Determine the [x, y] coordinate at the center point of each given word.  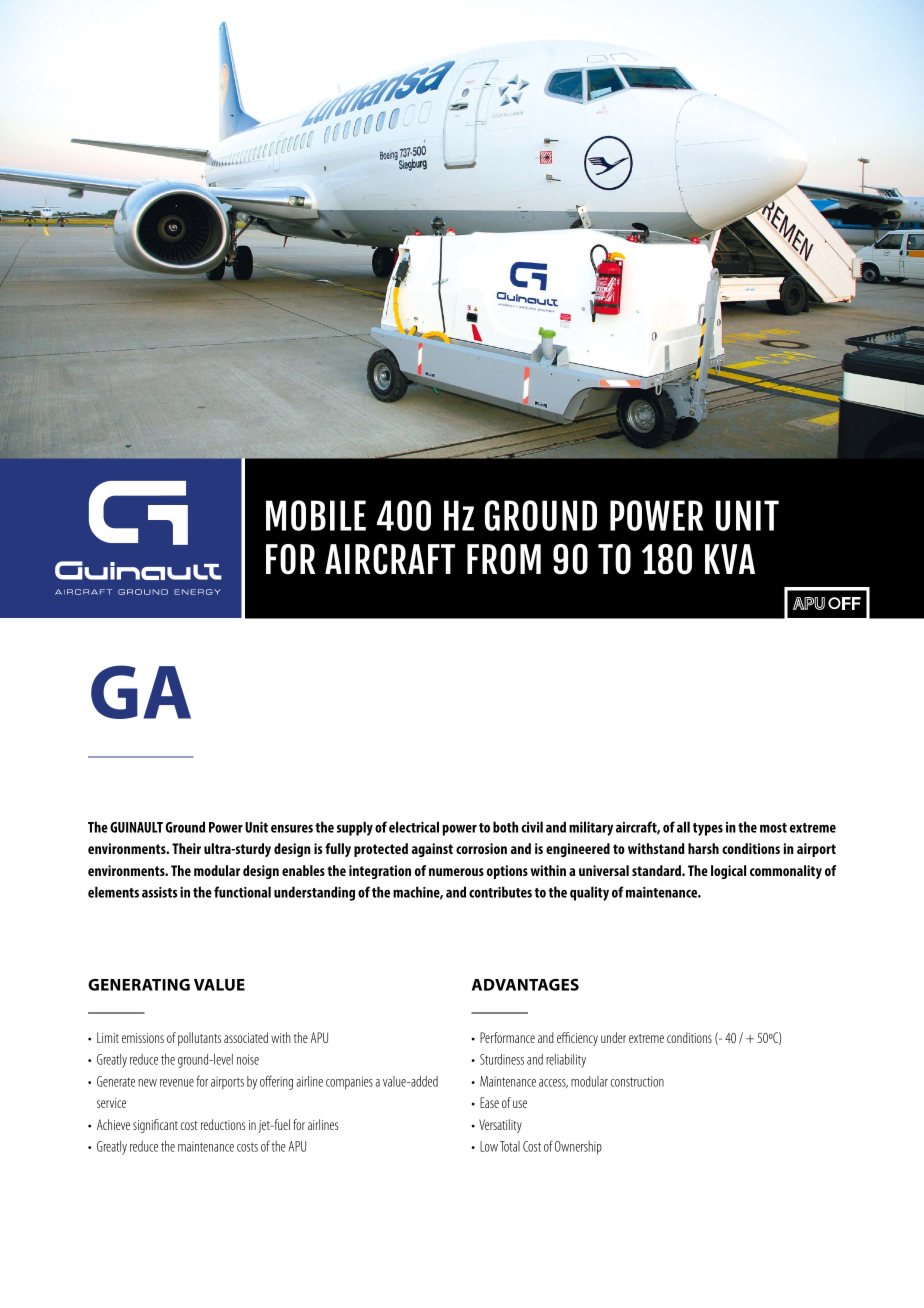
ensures [292, 829]
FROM [504, 559]
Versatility [500, 1126]
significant [155, 1126]
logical [728, 872]
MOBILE [316, 515]
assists [159, 892]
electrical [414, 827]
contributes [500, 892]
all [683, 827]
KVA [730, 559]
